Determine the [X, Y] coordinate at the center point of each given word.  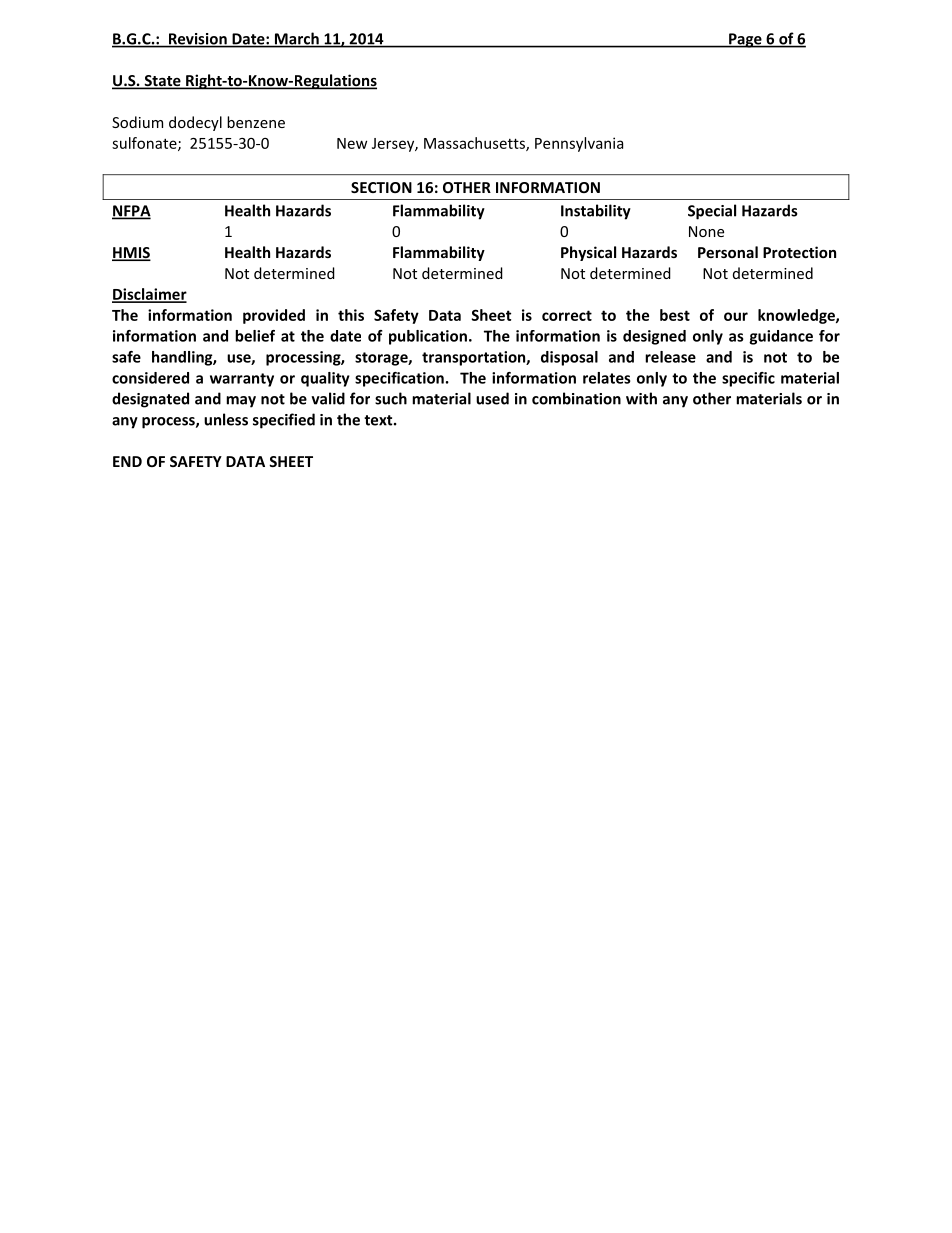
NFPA [131, 212]
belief [255, 336]
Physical [588, 253]
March [297, 39]
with [641, 398]
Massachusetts [475, 144]
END [127, 461]
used [492, 398]
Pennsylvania [579, 144]
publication [428, 337]
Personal [728, 252]
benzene [256, 122]
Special [712, 212]
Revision [197, 40]
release [670, 357]
